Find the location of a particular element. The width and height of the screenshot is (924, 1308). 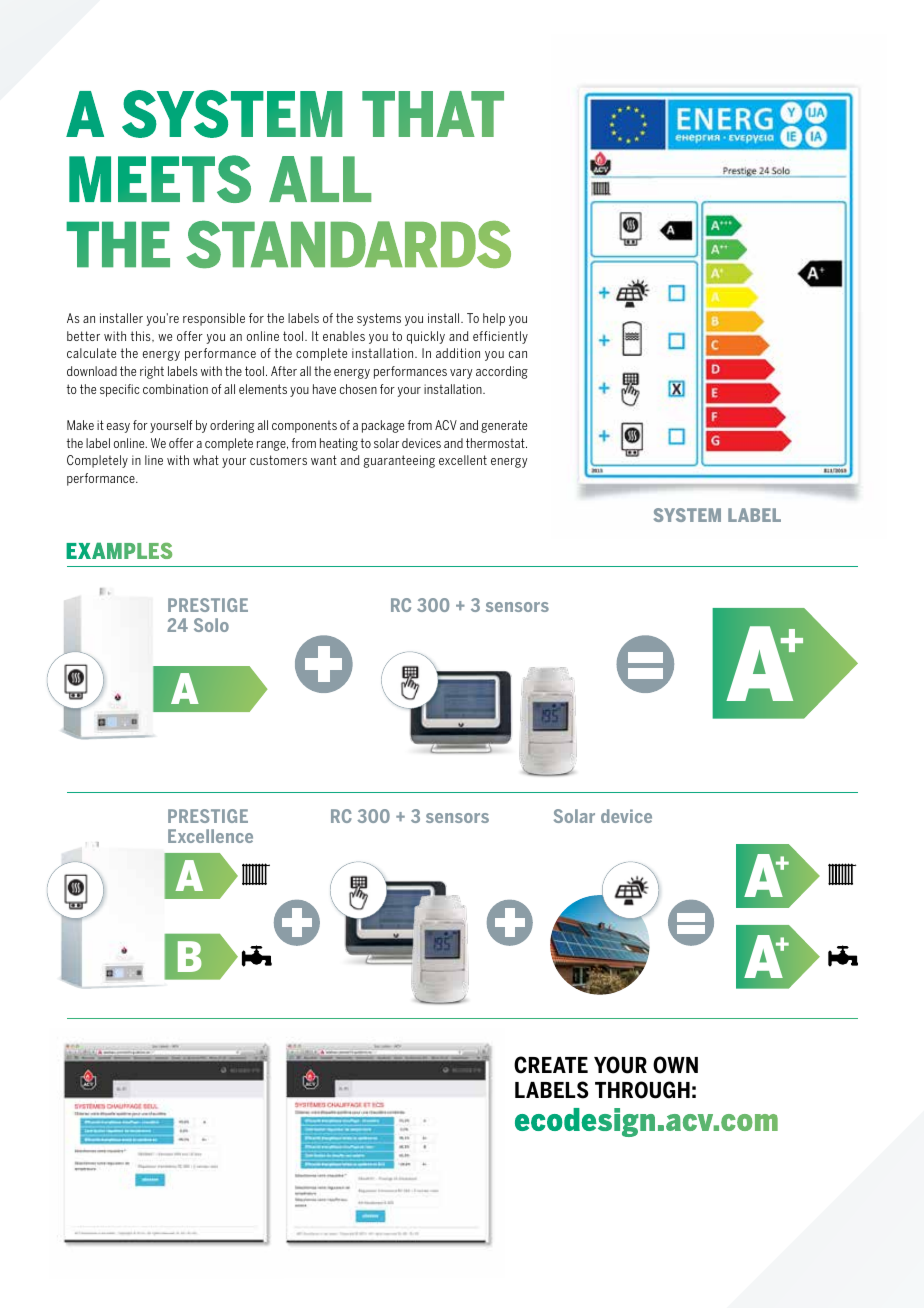

generate is located at coordinates (504, 426).
